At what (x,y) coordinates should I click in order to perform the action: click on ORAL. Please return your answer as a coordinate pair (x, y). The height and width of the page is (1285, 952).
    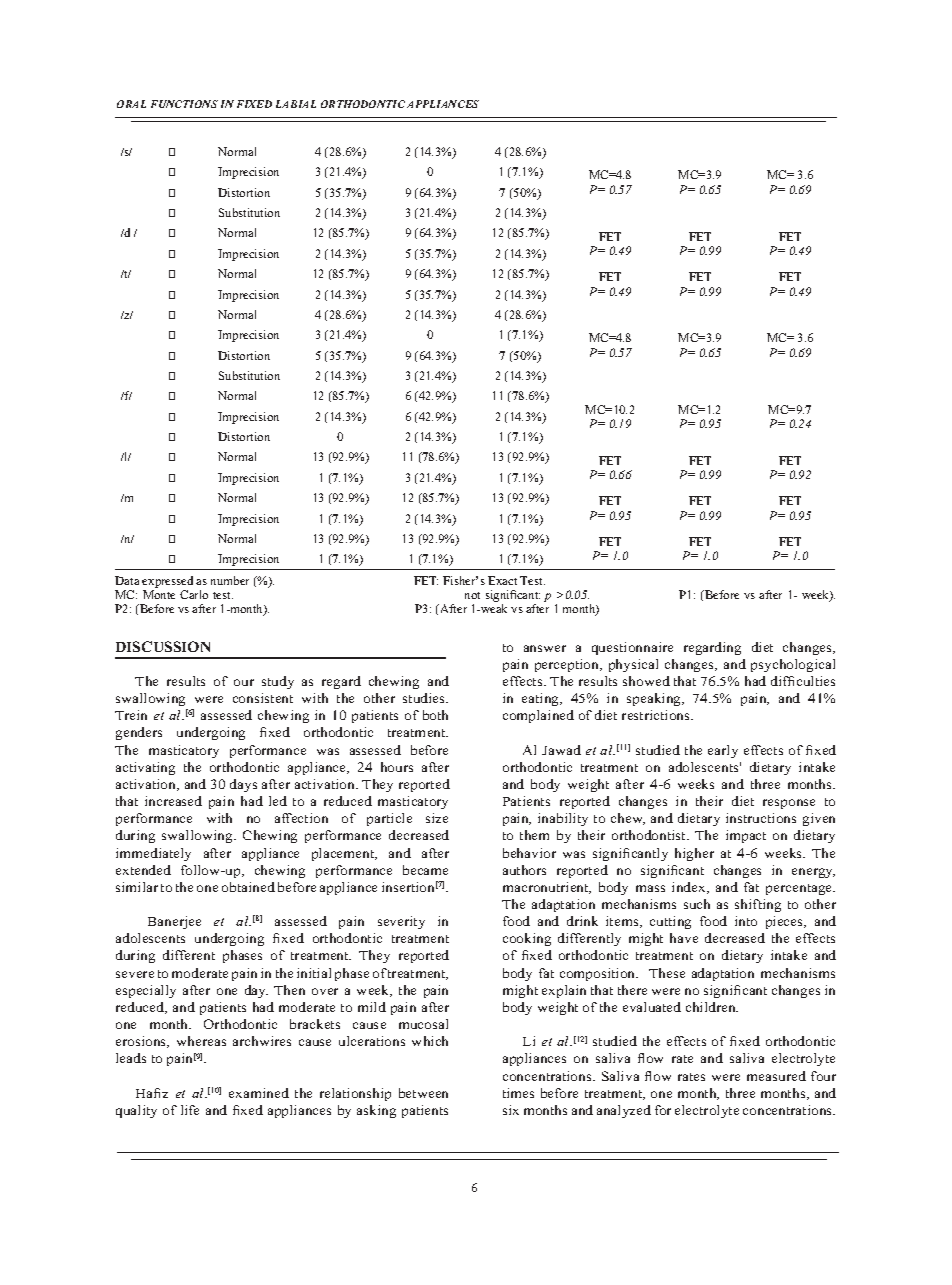
    Looking at the image, I should click on (131, 104).
